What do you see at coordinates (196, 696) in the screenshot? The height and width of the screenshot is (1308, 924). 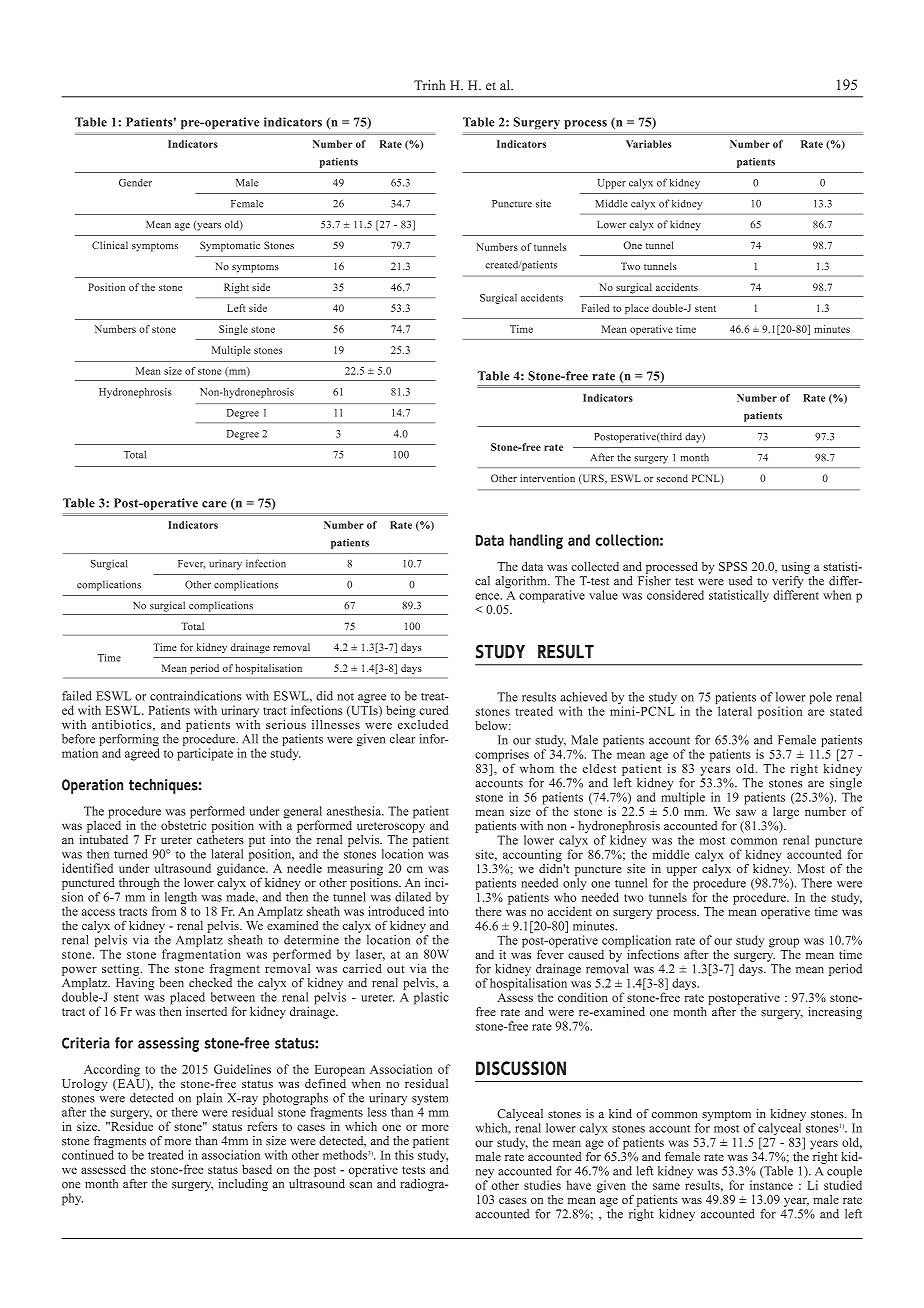 I see `contraindications` at bounding box center [196, 696].
